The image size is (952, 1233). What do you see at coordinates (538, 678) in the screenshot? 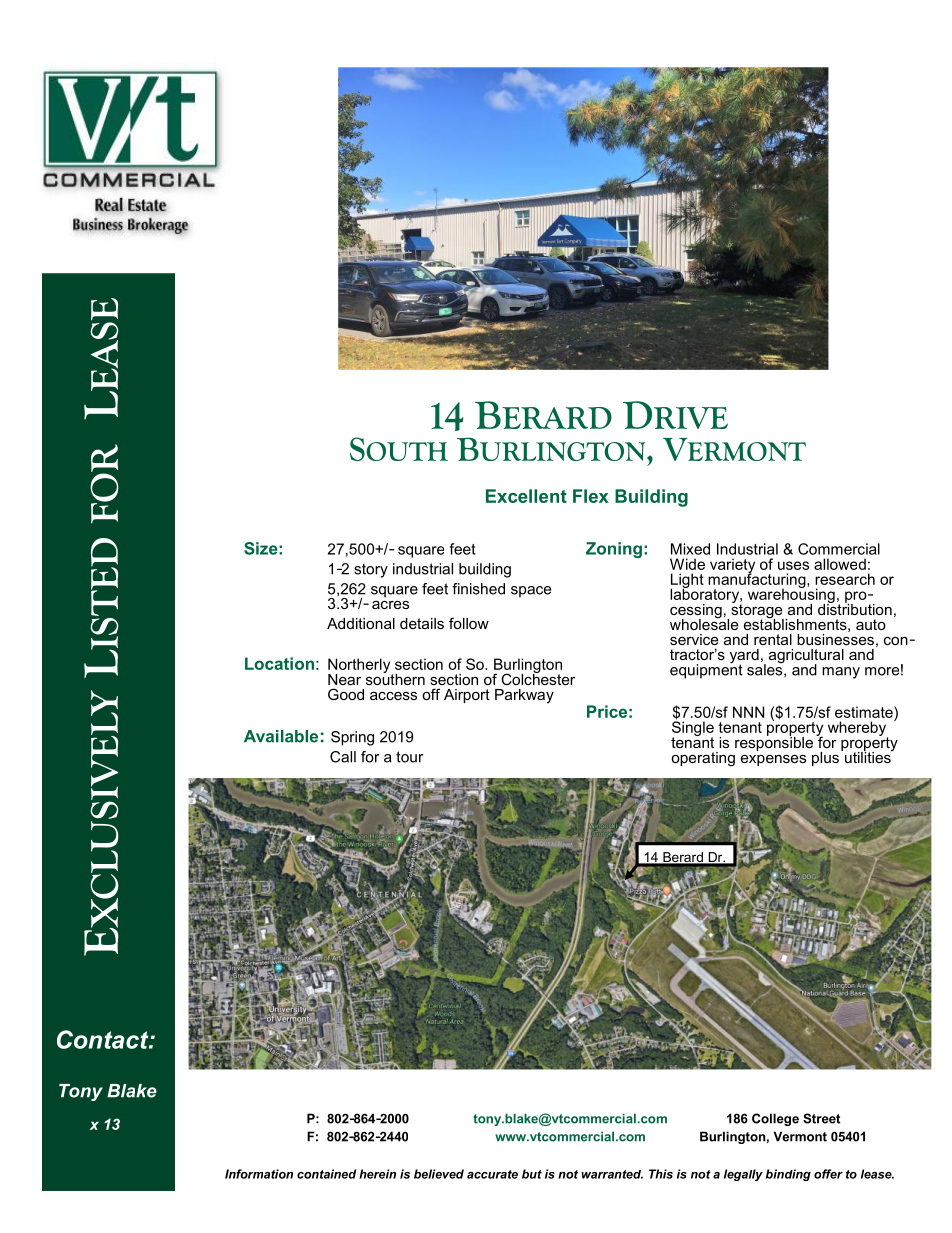
I see `Colchester` at bounding box center [538, 678].
